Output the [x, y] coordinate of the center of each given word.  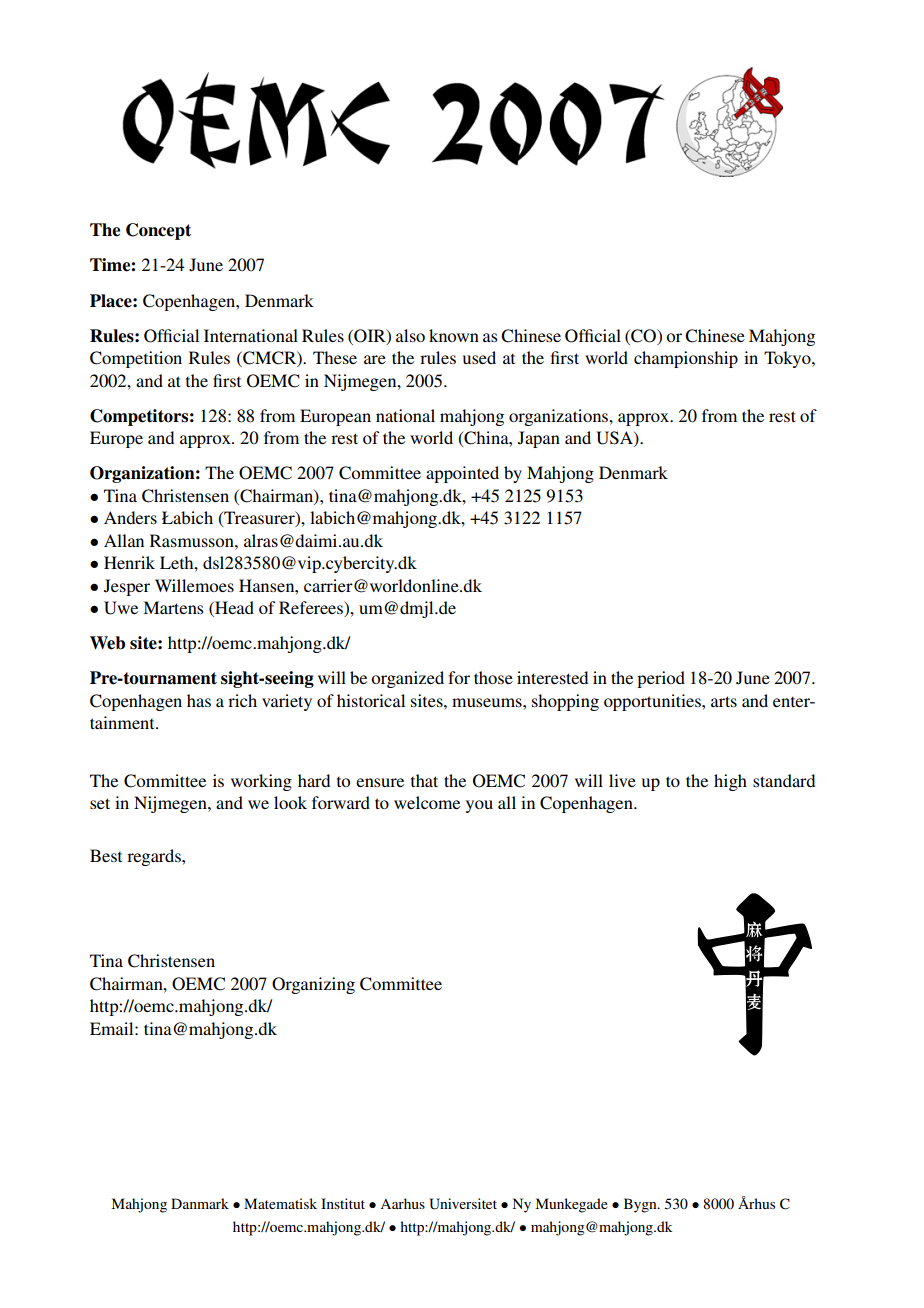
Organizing [313, 985]
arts [724, 701]
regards [155, 857]
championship [686, 359]
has [199, 700]
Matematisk [280, 1203]
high [730, 782]
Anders [130, 517]
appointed [462, 474]
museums [488, 702]
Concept [158, 231]
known [454, 335]
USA [615, 439]
